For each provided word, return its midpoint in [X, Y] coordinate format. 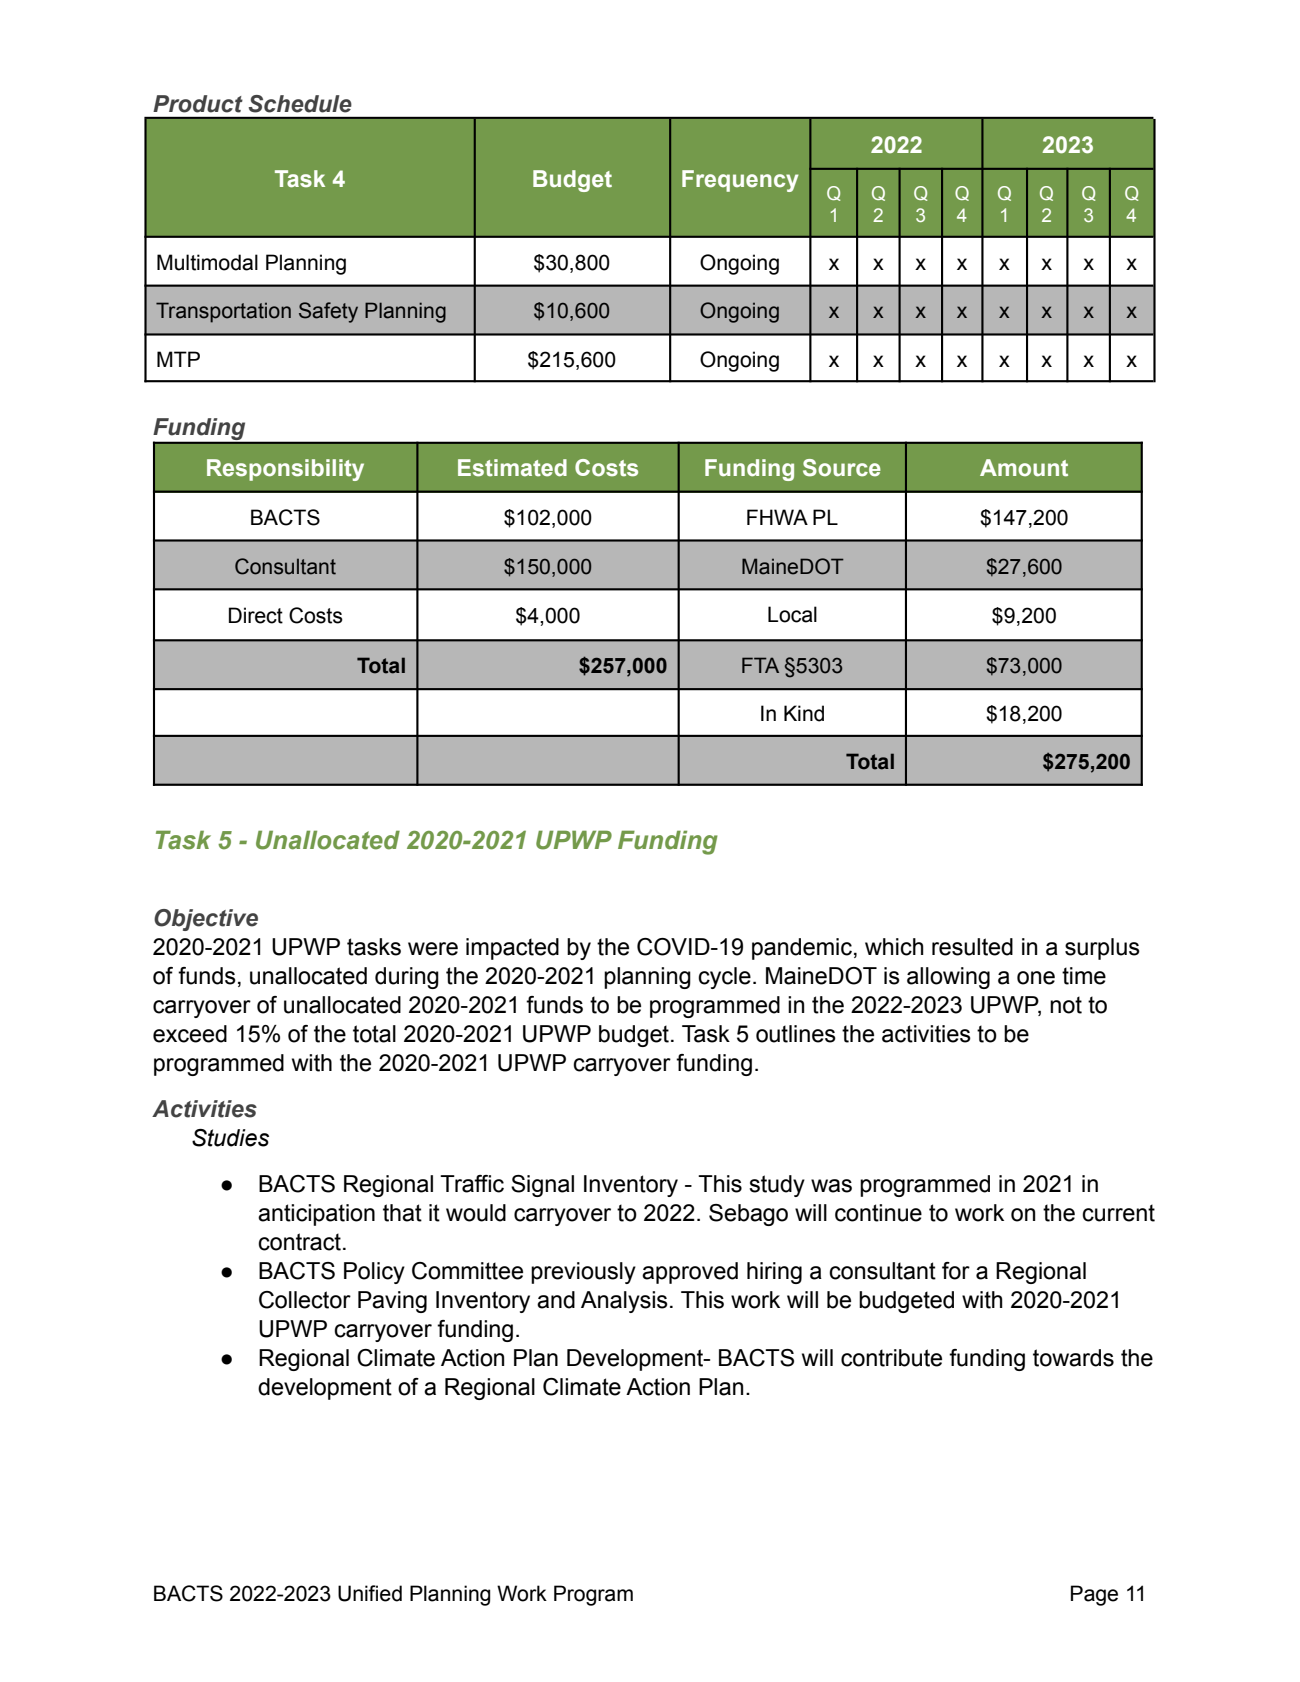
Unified [370, 1593]
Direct [256, 615]
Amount [1024, 468]
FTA [760, 665]
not [1066, 1005]
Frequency [740, 181]
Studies [230, 1138]
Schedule [300, 104]
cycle [724, 978]
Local [792, 614]
